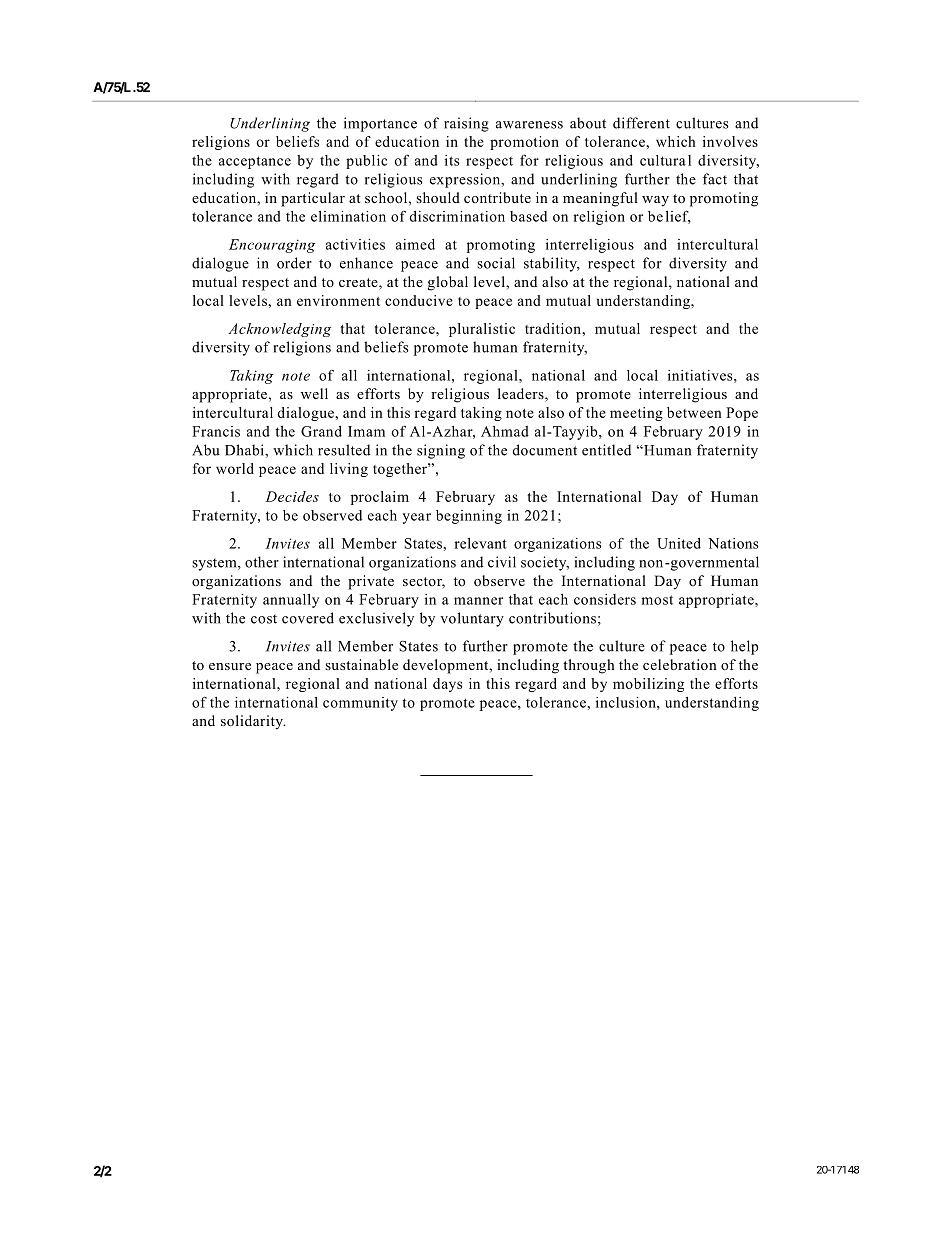 The image size is (952, 1233). I want to click on solidarity, so click(253, 722).
